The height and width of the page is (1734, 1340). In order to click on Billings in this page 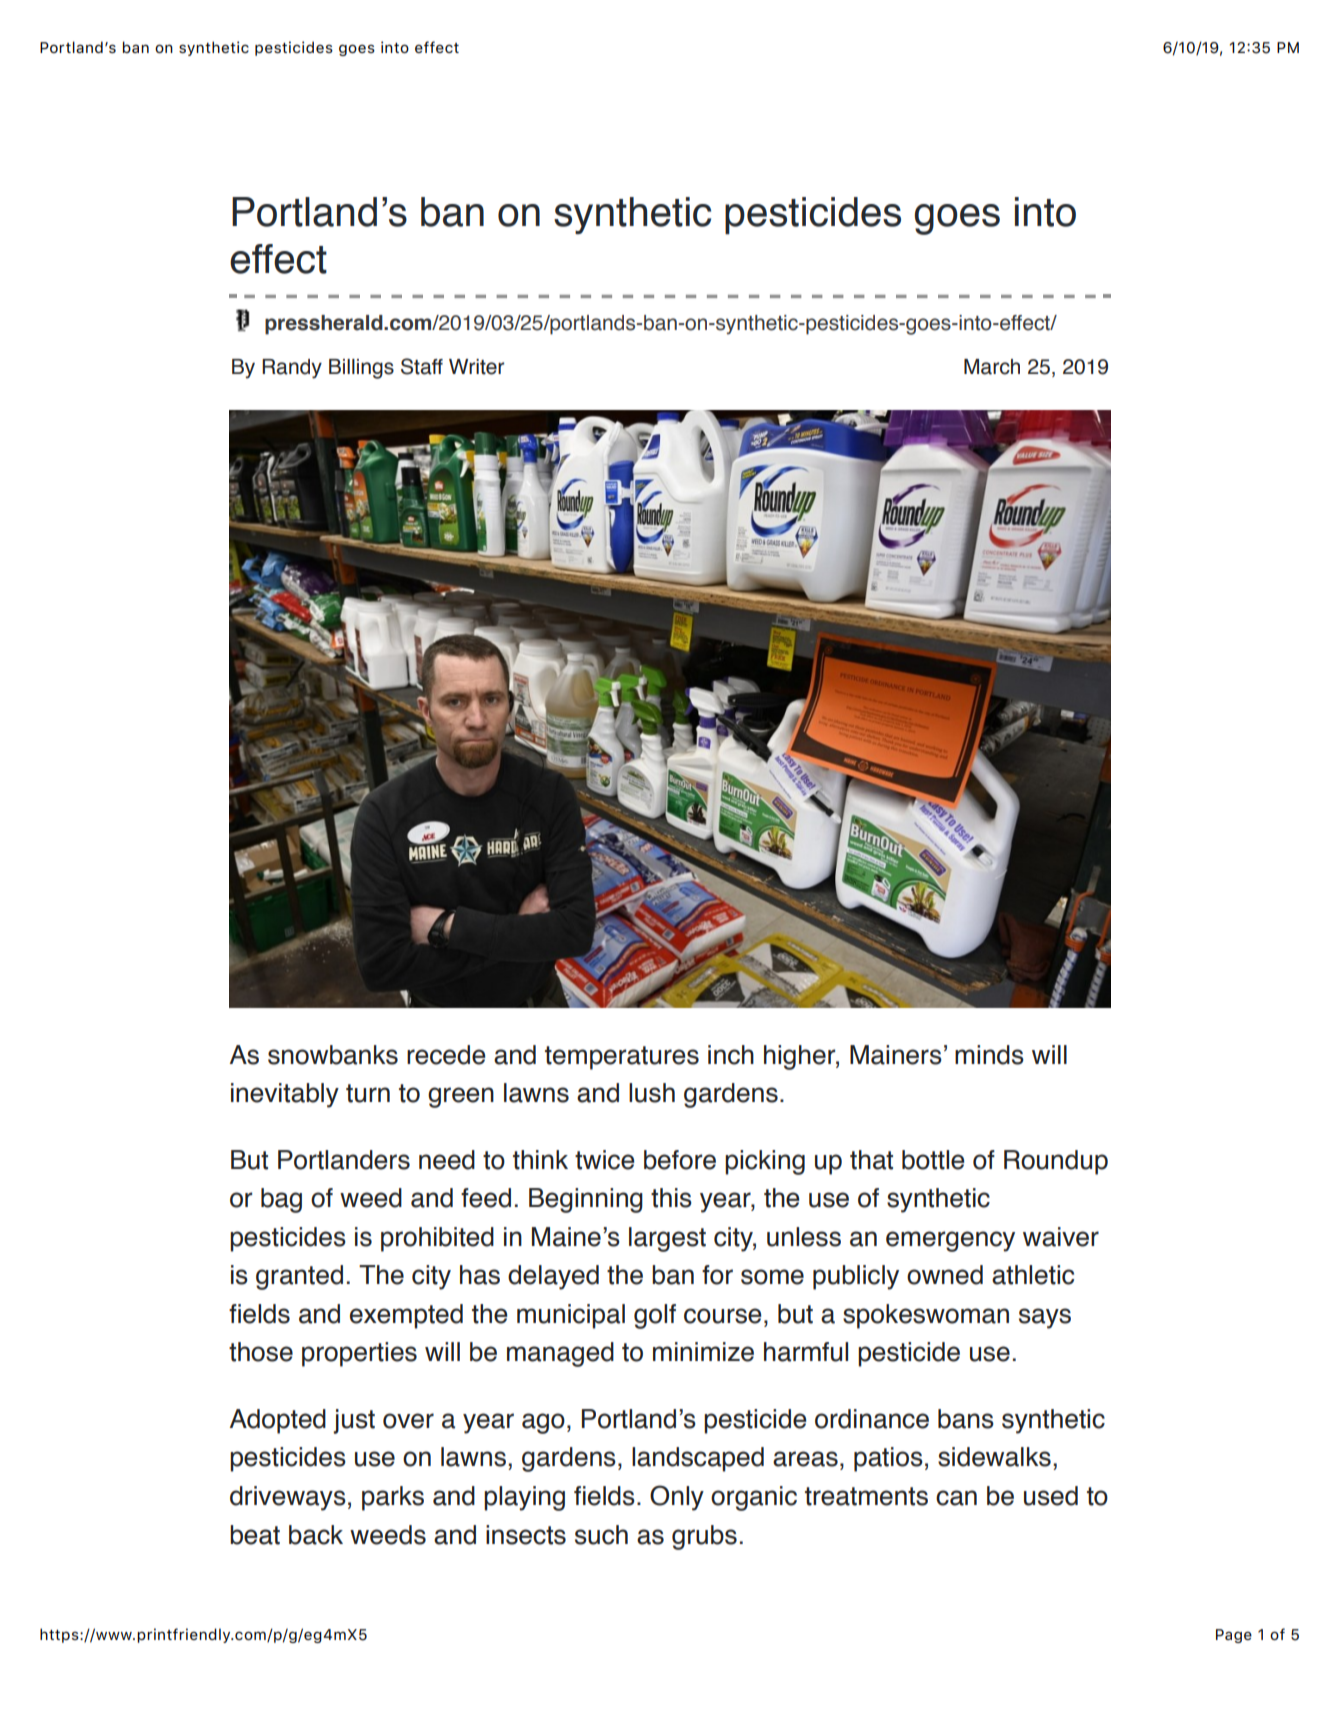, I will do `click(361, 369)`.
